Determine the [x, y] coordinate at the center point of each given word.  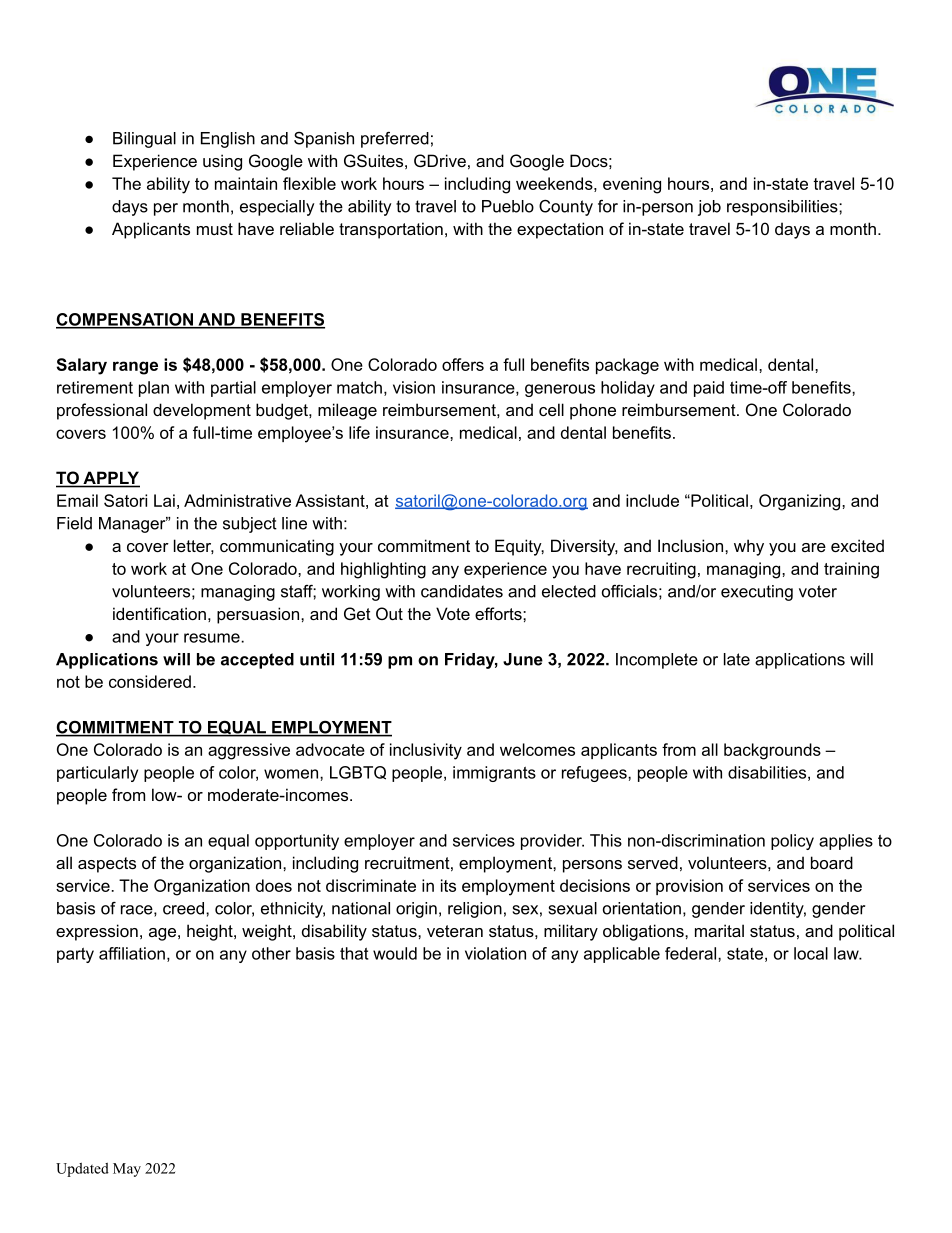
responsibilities [783, 208]
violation [495, 953]
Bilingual [144, 140]
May [127, 1170]
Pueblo [508, 206]
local [811, 953]
